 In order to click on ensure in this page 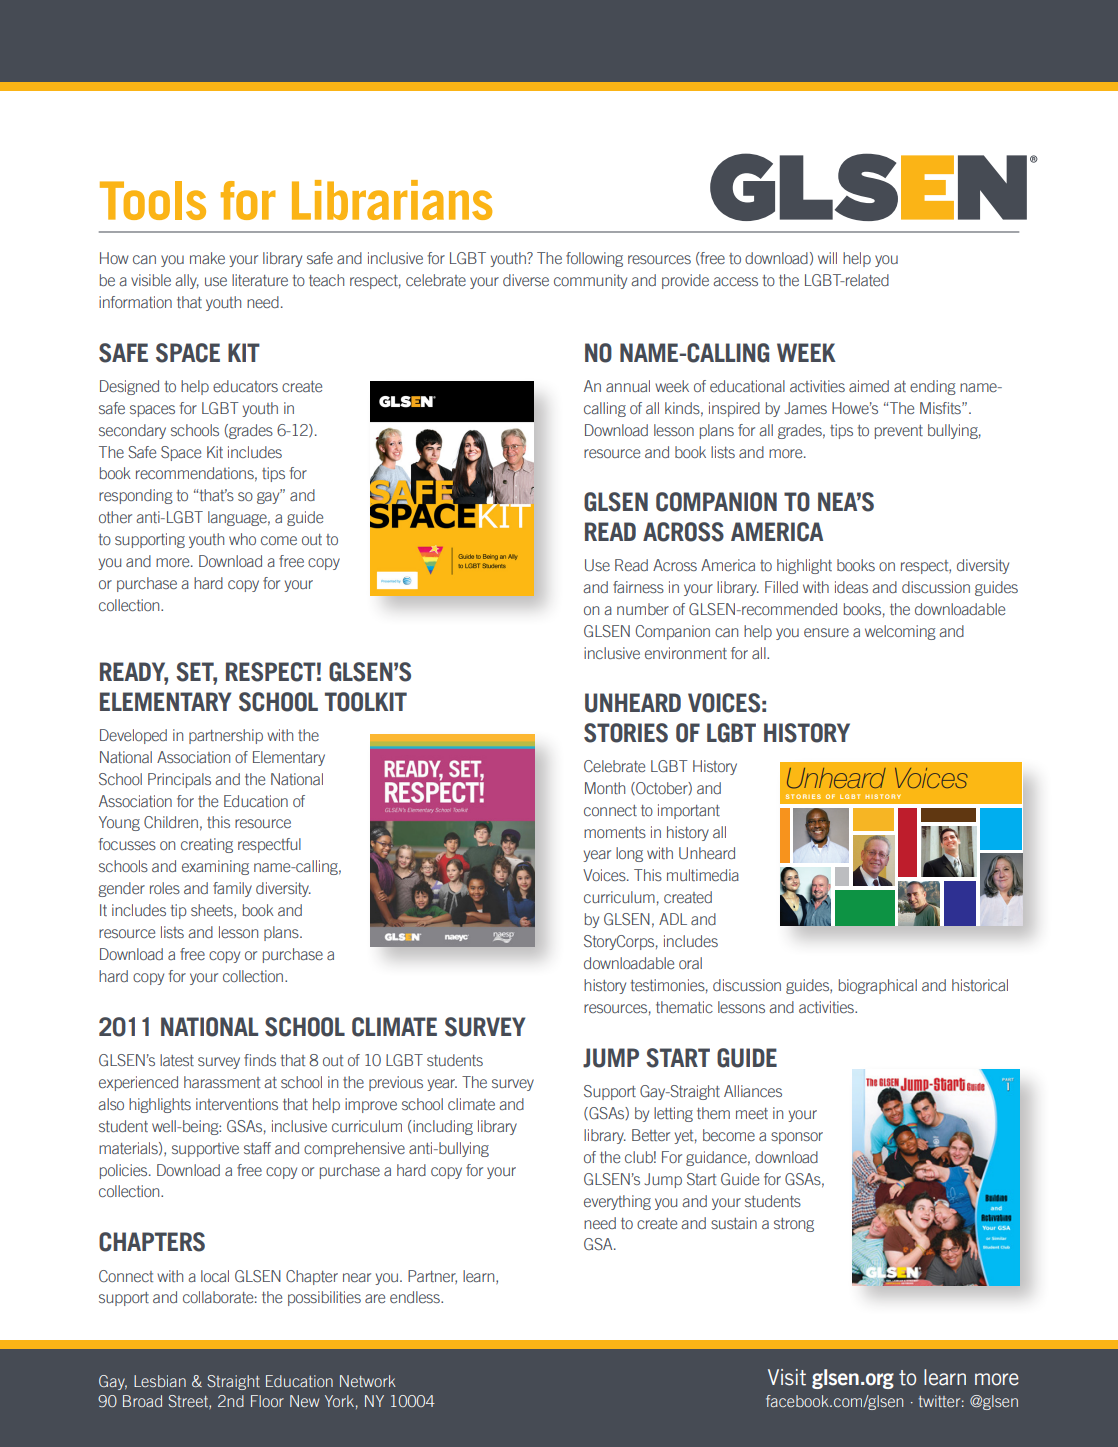, I will do `click(826, 632)`.
